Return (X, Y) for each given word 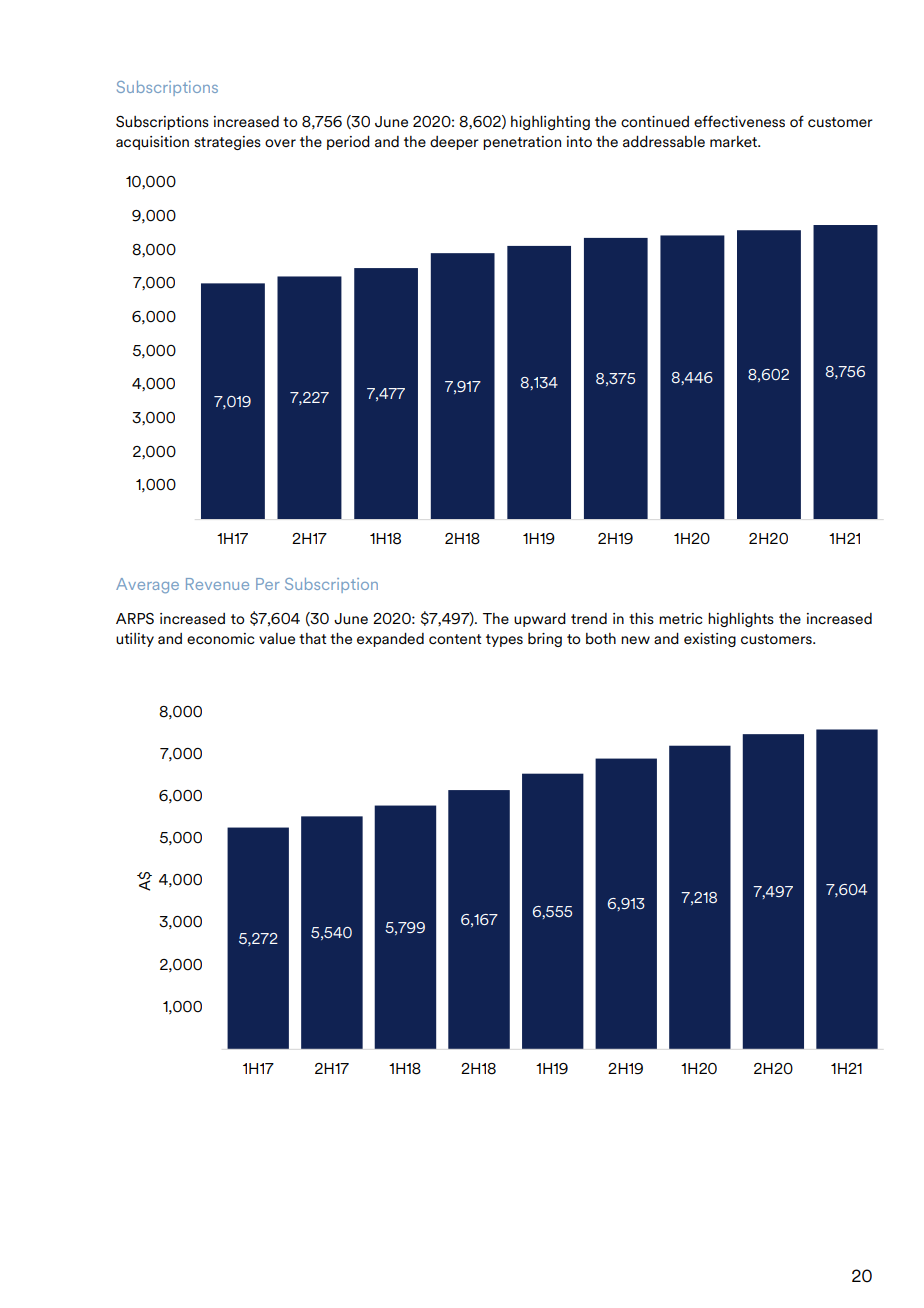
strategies (227, 143)
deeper (454, 143)
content (455, 639)
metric (681, 618)
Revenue (217, 584)
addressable (664, 142)
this (641, 619)
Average (147, 585)
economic (221, 638)
